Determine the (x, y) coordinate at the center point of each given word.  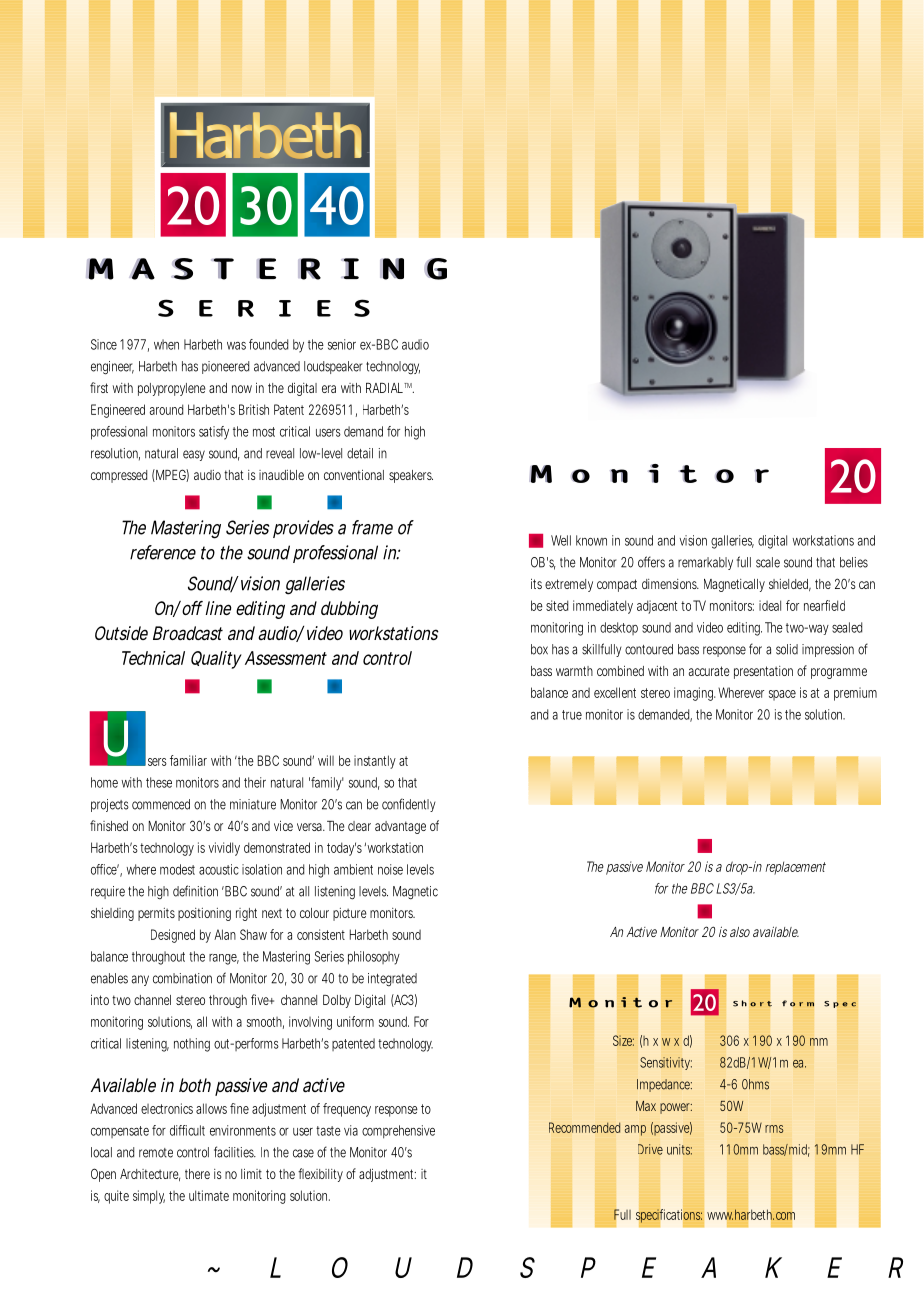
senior (342, 344)
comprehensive (398, 1132)
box (539, 649)
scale (768, 562)
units (679, 1149)
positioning (204, 914)
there (197, 1174)
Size (623, 1040)
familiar (188, 760)
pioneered (225, 367)
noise (390, 869)
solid (787, 649)
